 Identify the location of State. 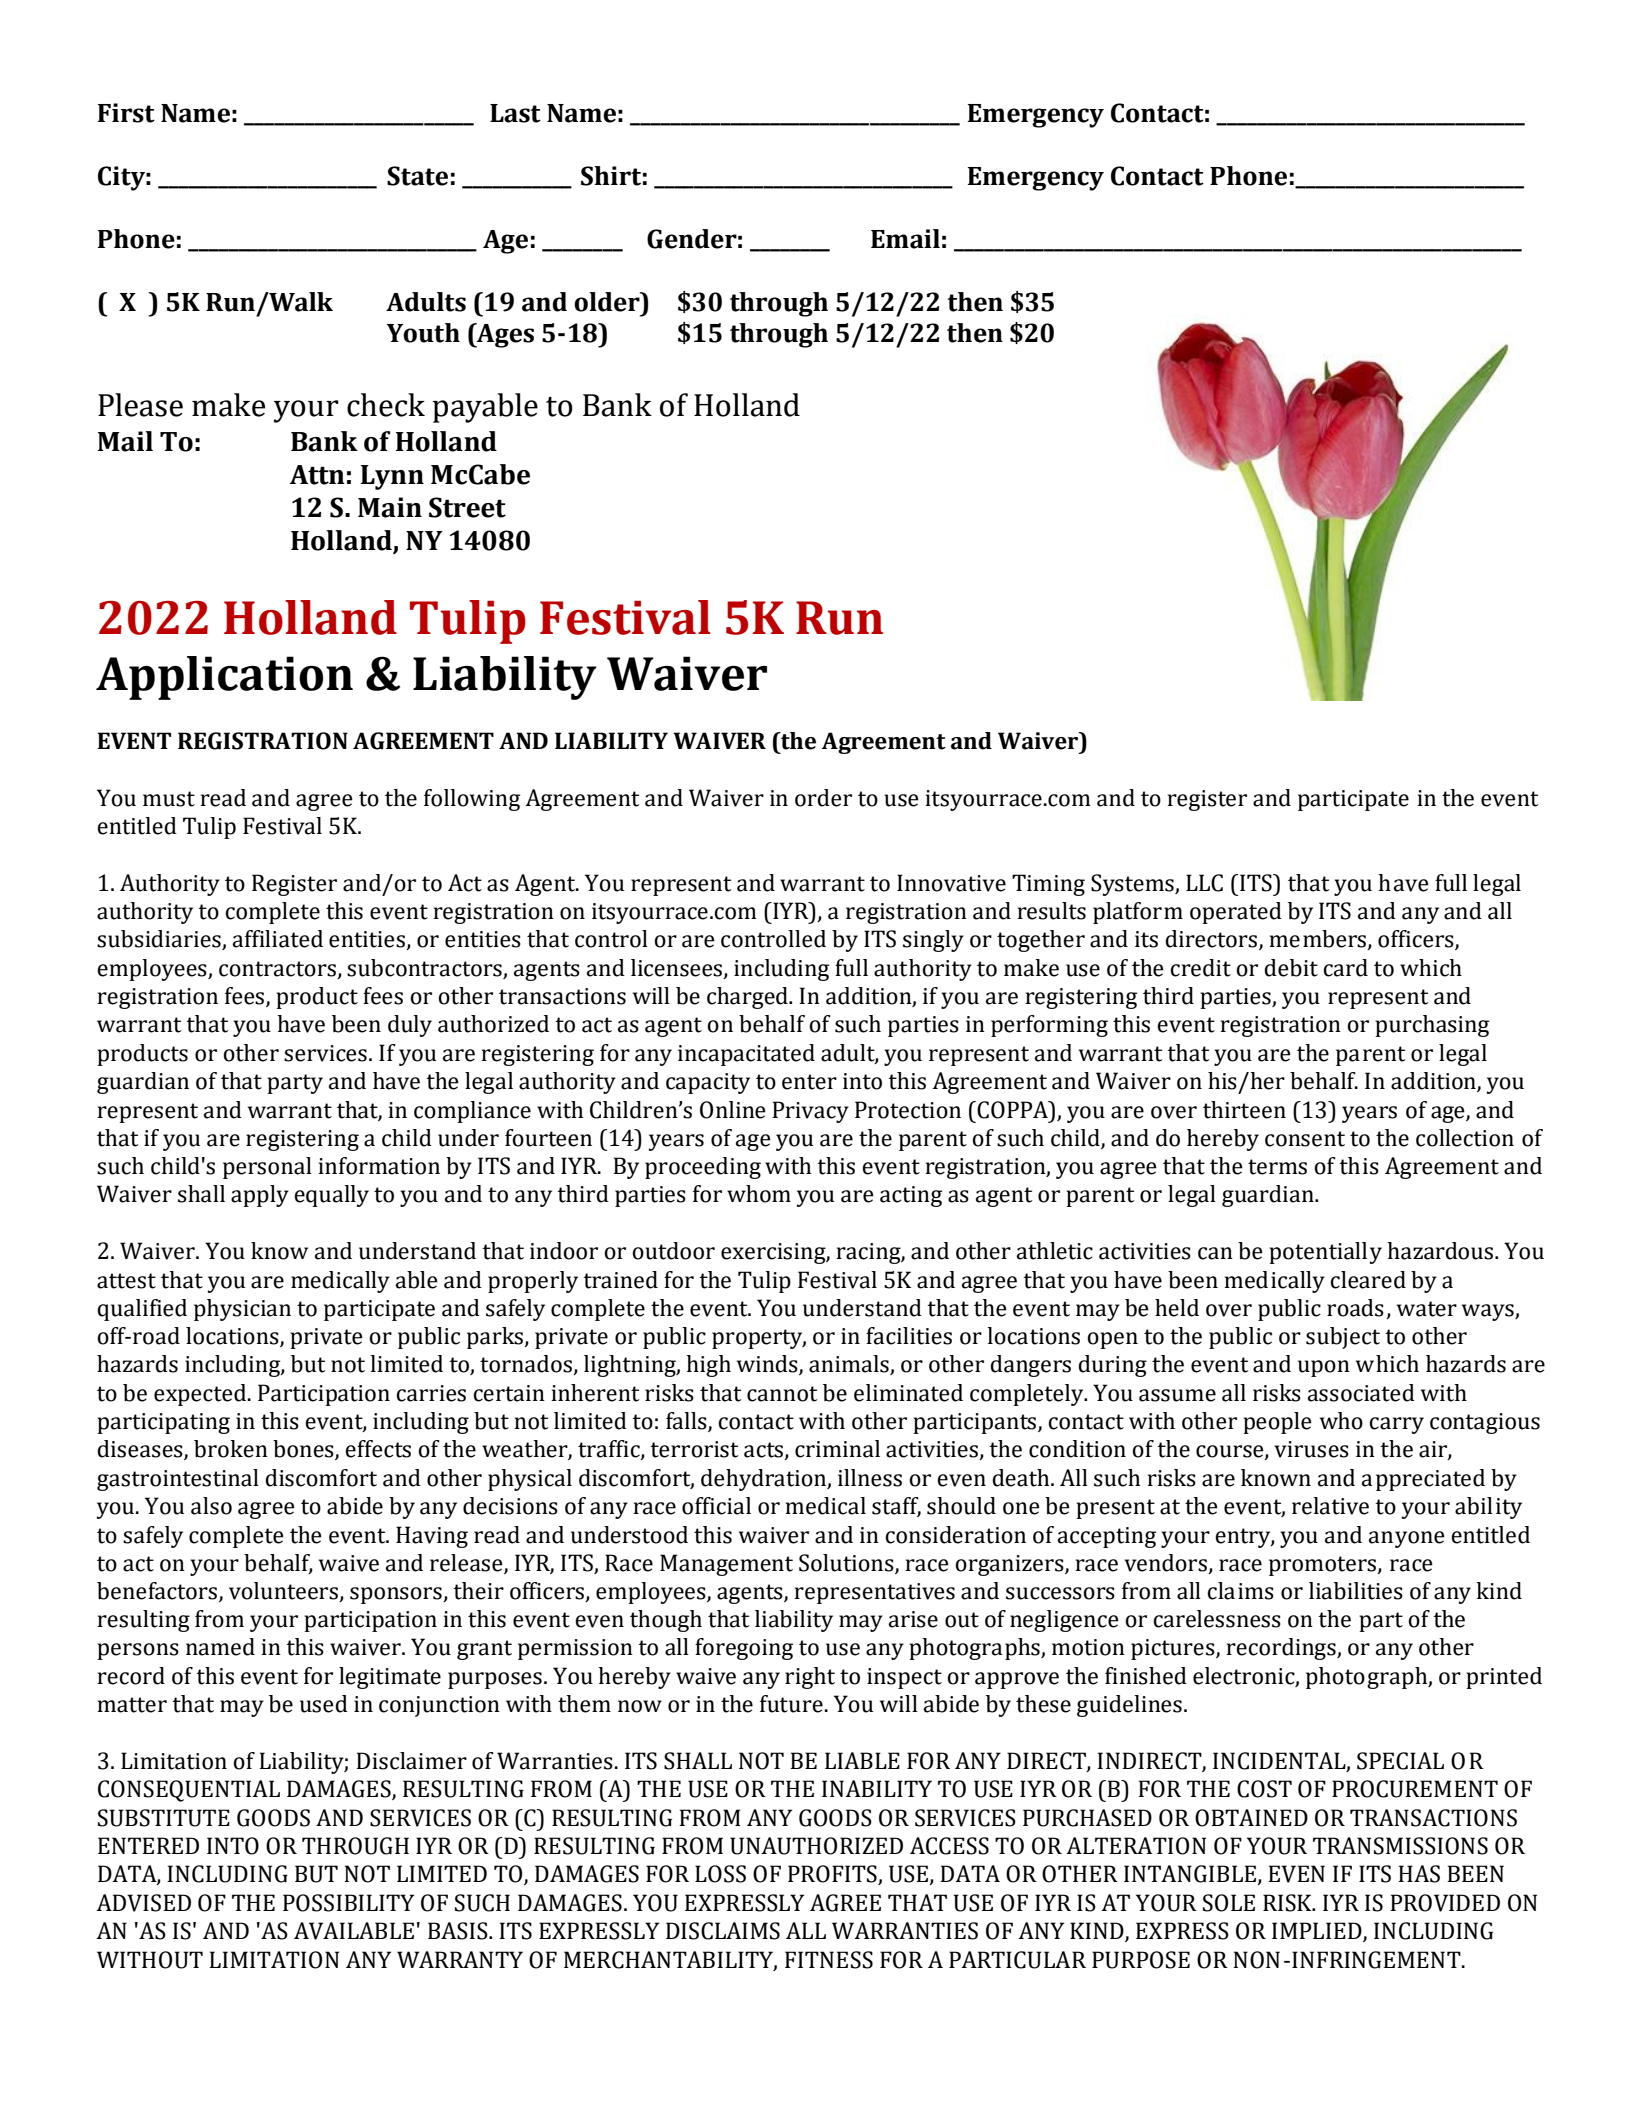
(417, 176).
